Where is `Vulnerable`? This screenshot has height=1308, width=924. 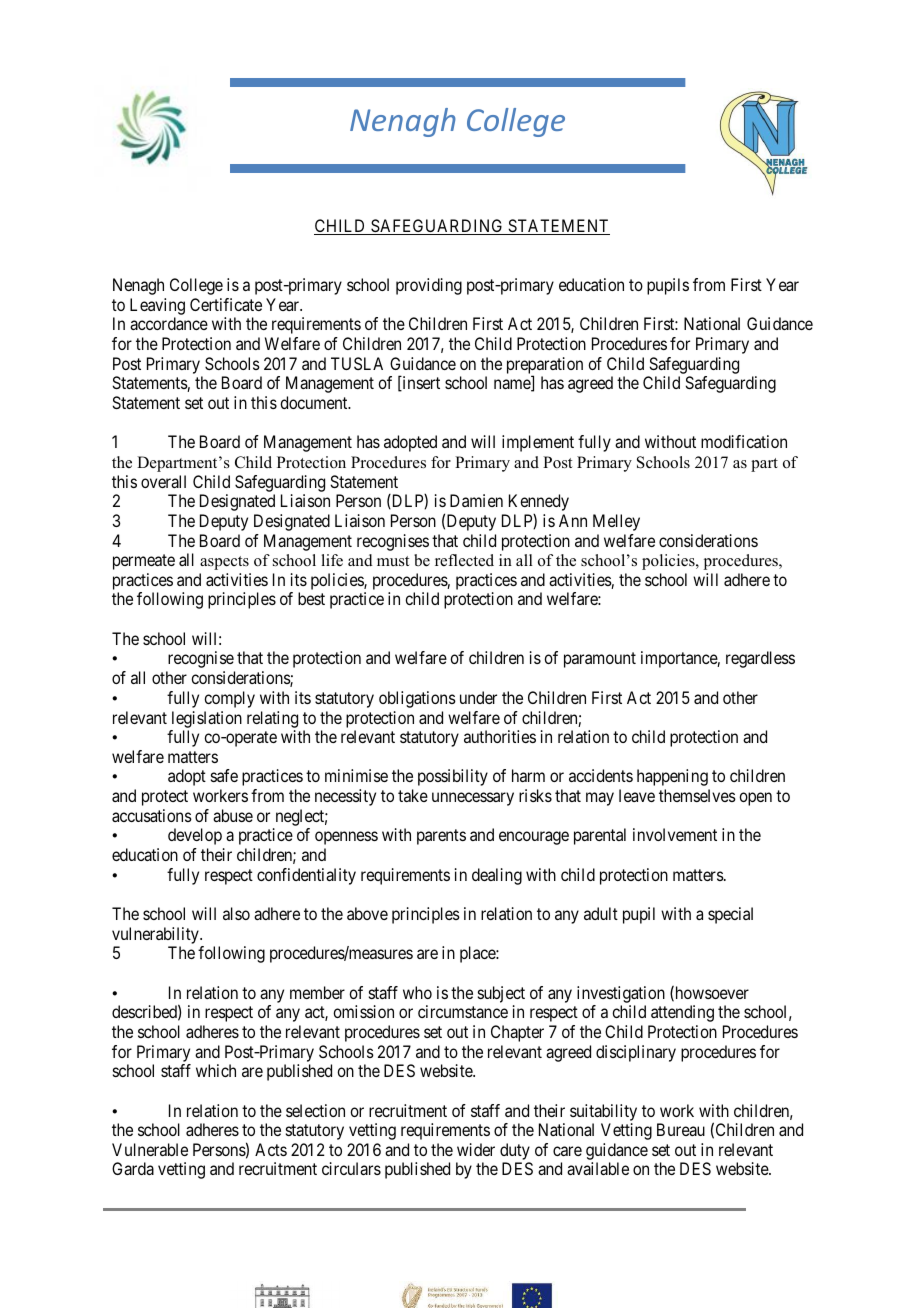 Vulnerable is located at coordinates (150, 1149).
